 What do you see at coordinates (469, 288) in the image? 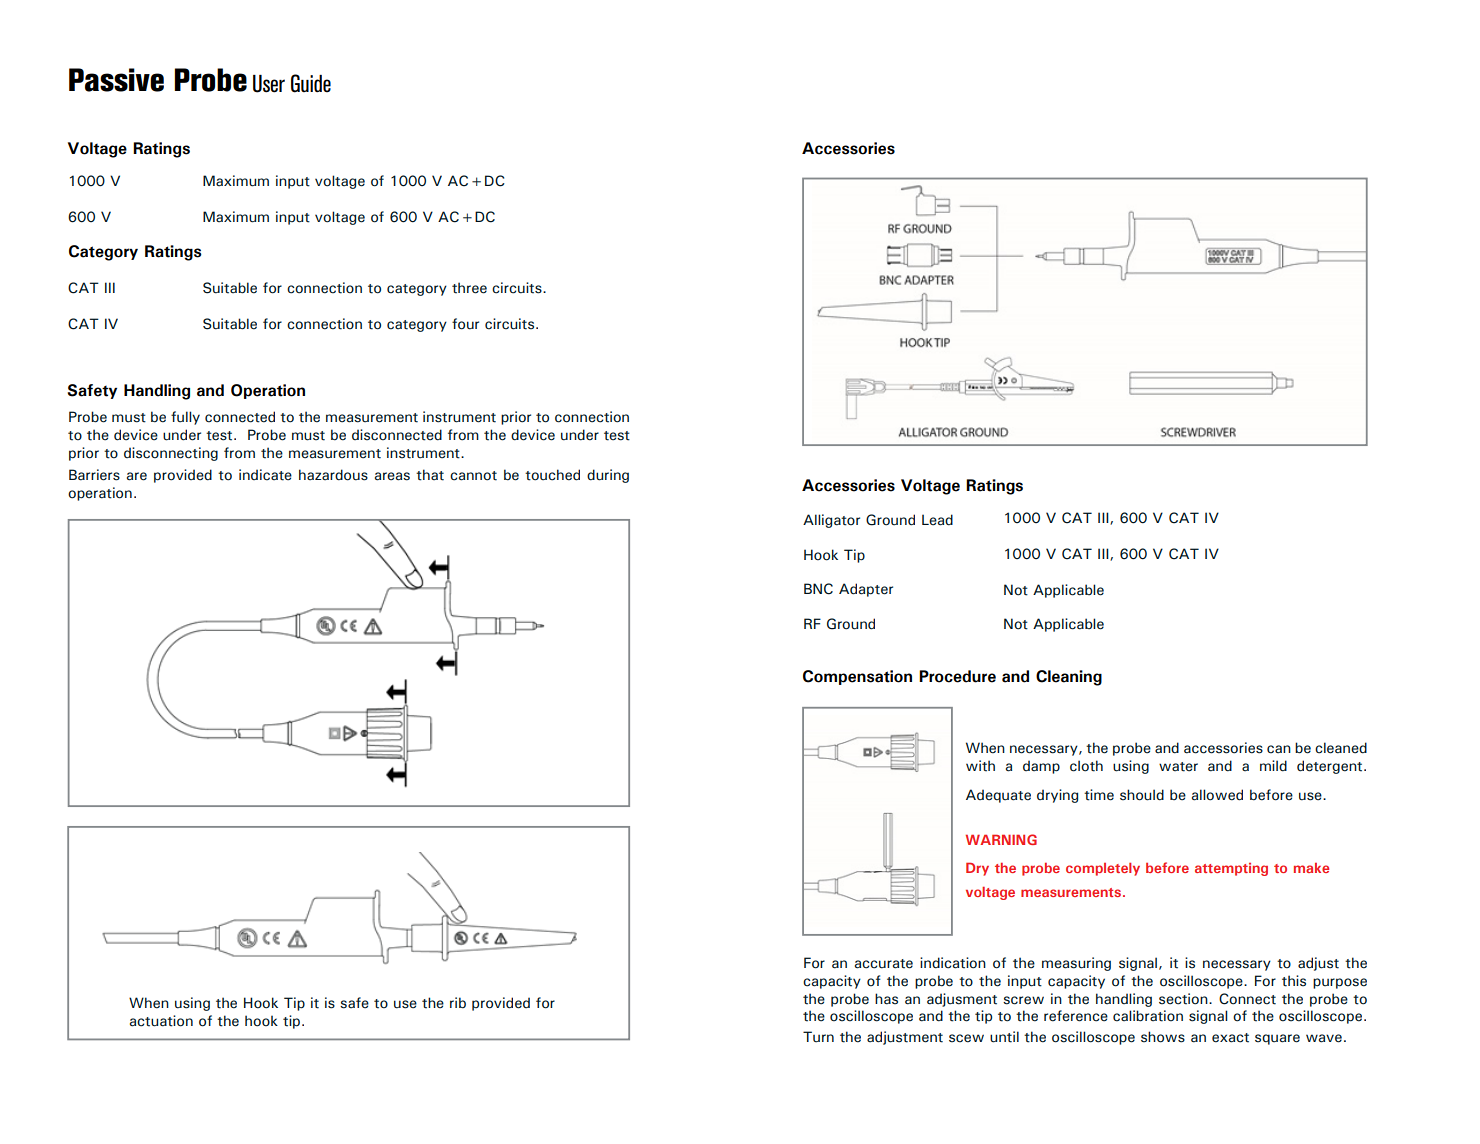
I see `three` at bounding box center [469, 288].
